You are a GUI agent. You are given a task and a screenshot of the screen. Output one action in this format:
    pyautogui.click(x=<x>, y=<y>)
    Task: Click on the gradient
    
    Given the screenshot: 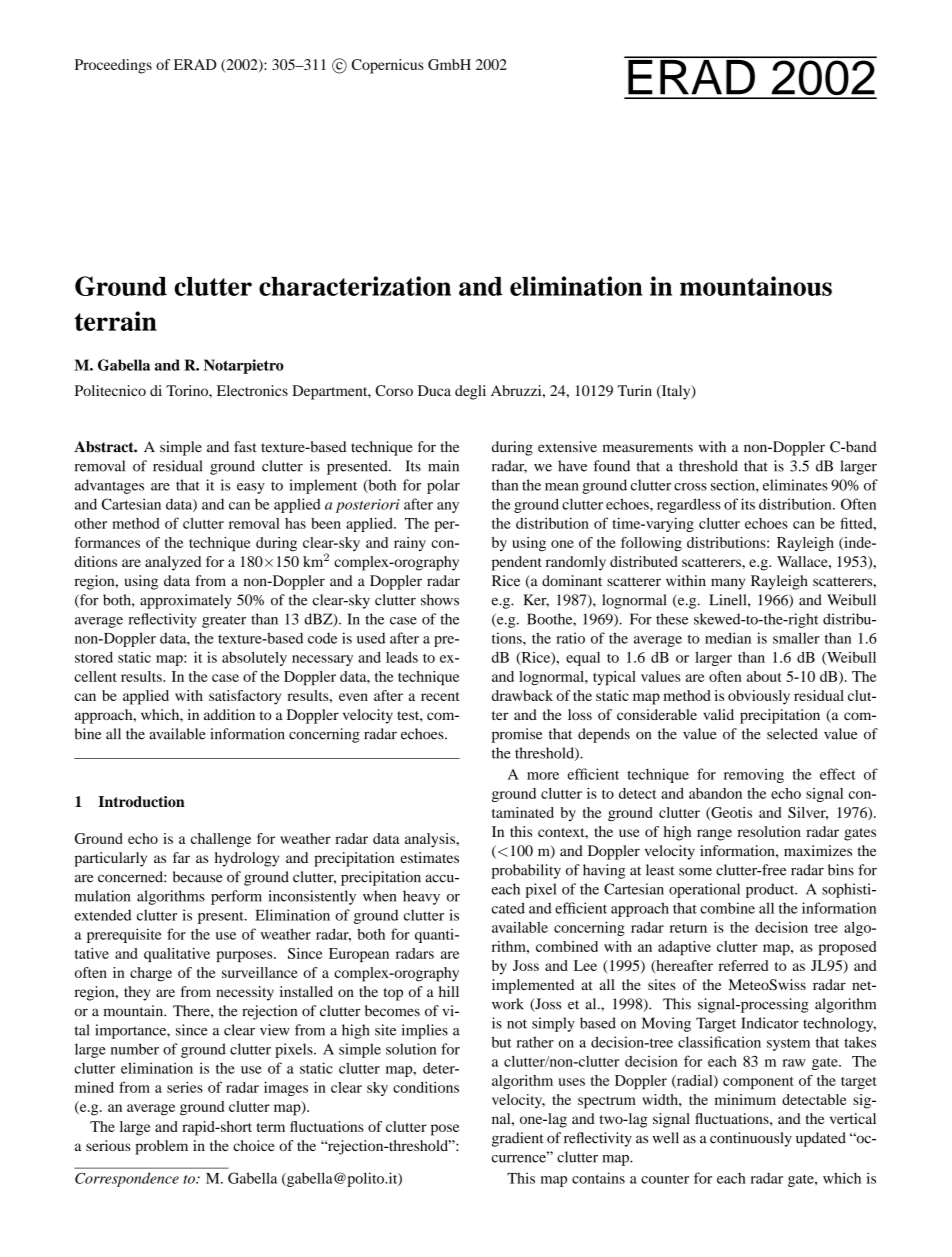 What is the action you would take?
    pyautogui.click(x=518, y=1139)
